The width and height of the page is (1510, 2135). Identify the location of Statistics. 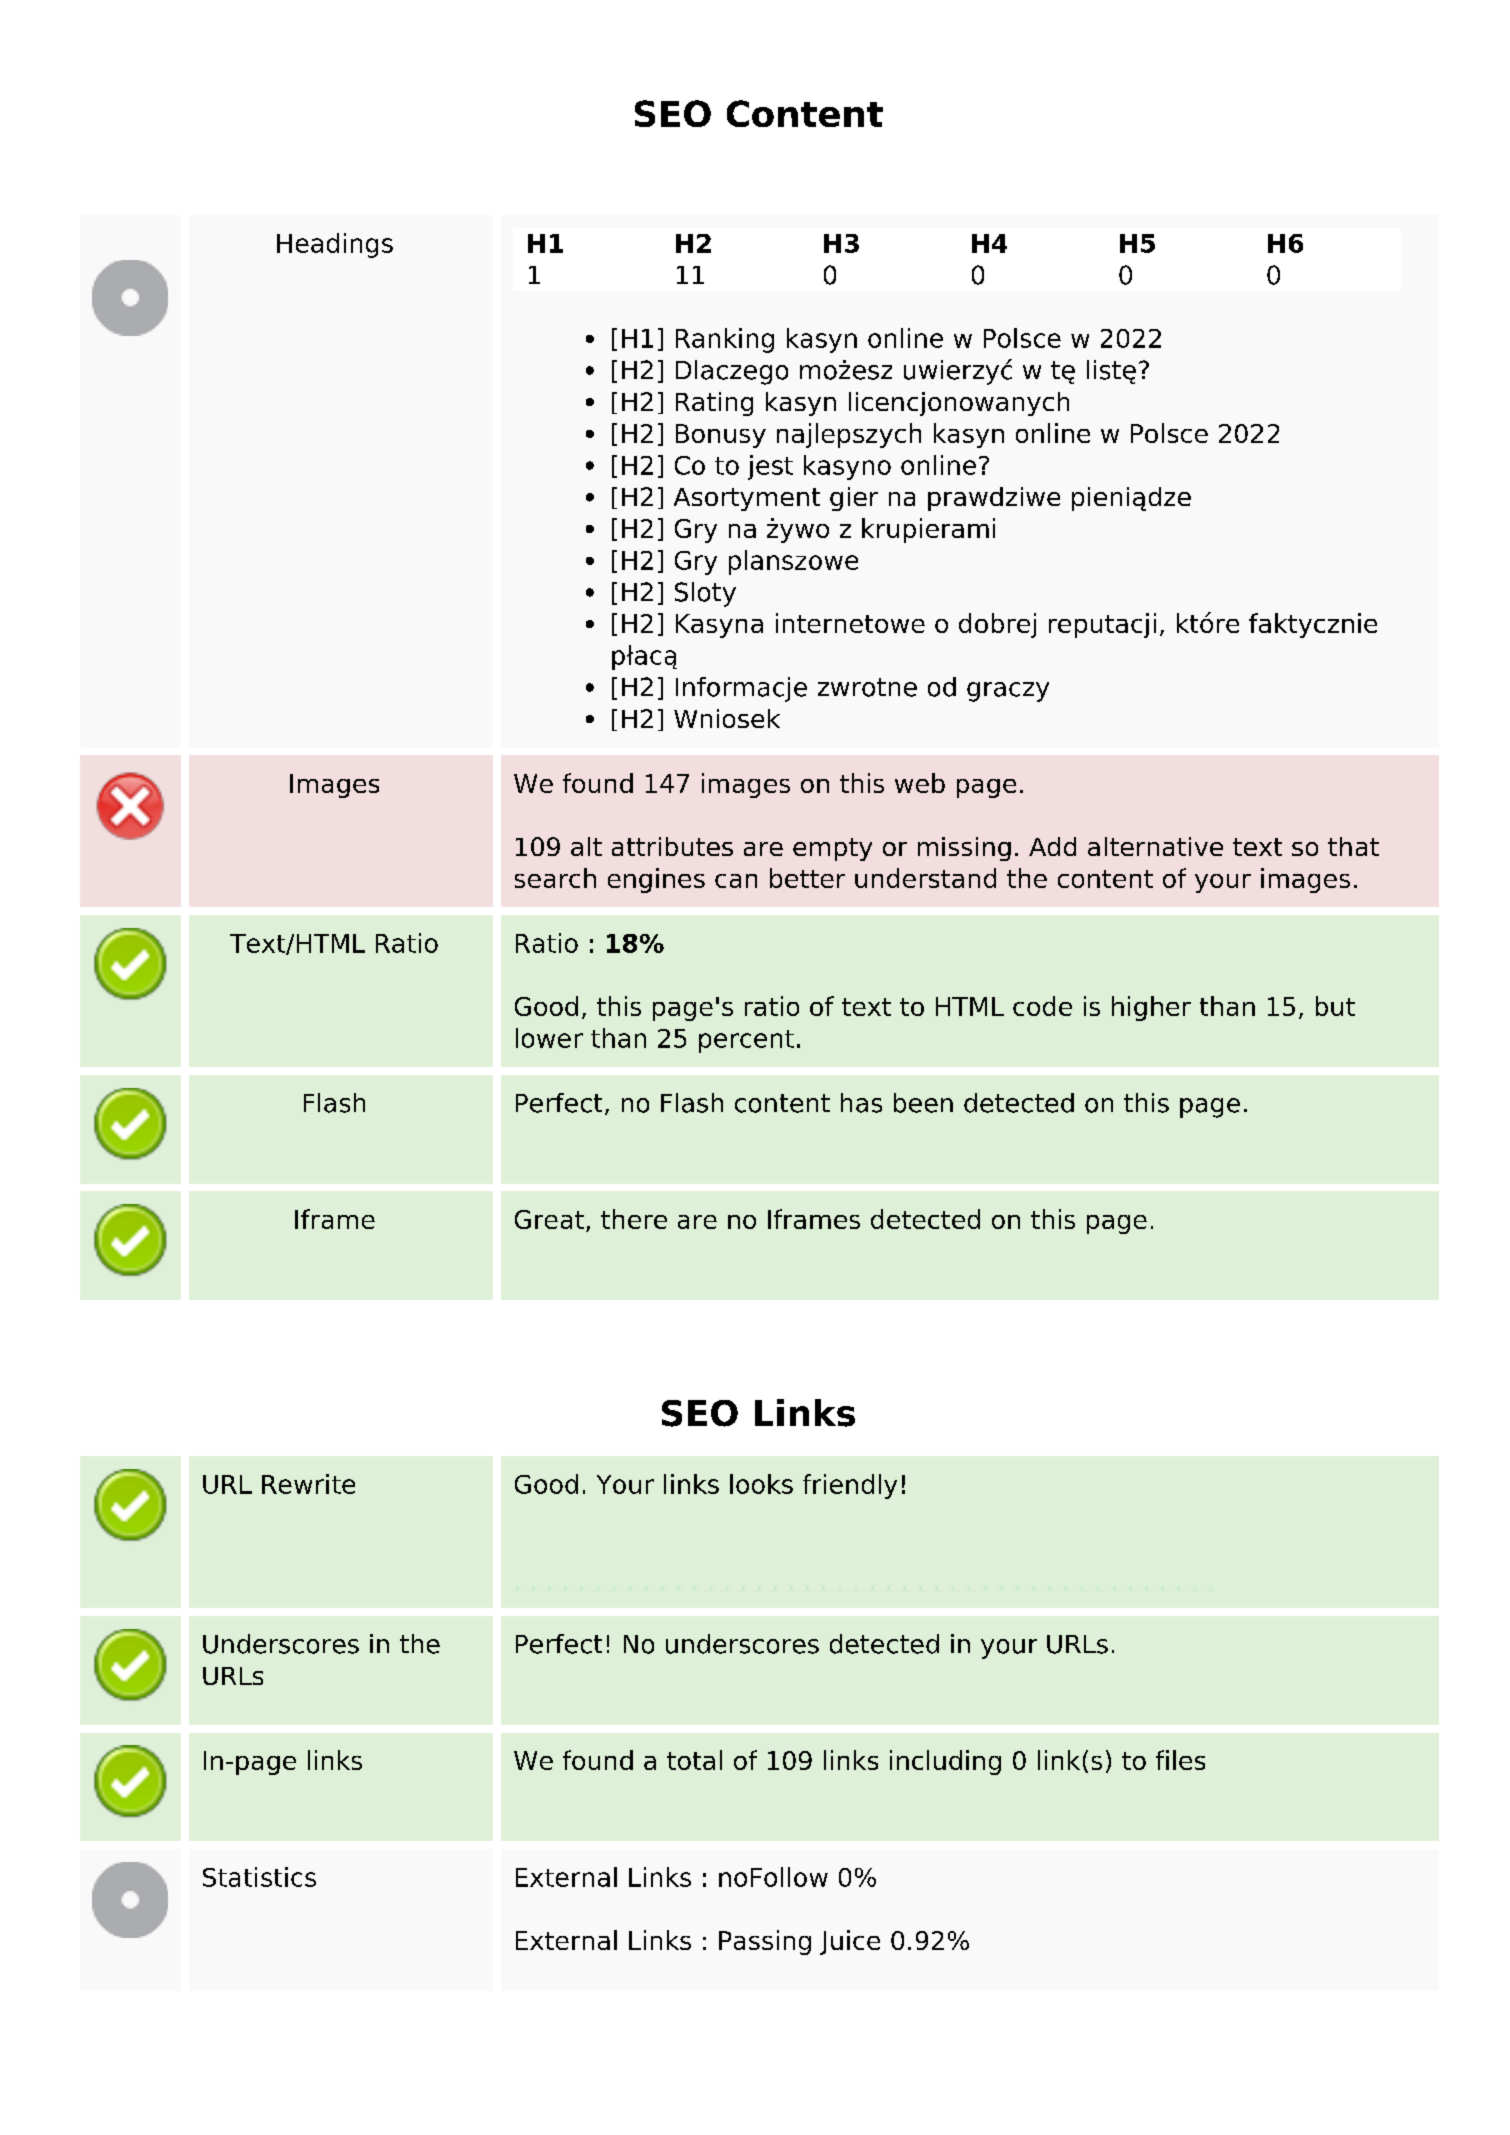
(259, 1877).
